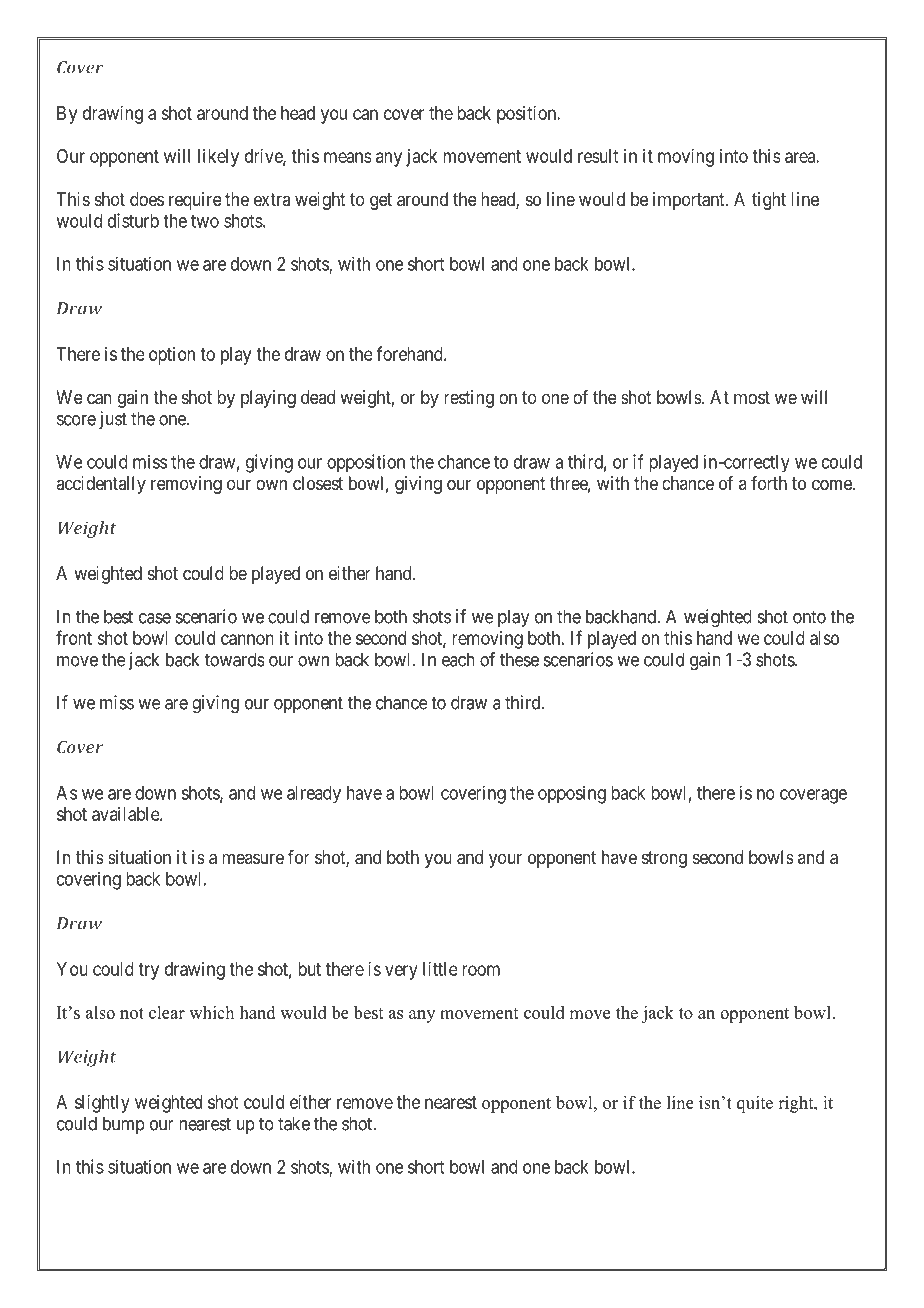  What do you see at coordinates (458, 659) in the screenshot?
I see `each` at bounding box center [458, 659].
